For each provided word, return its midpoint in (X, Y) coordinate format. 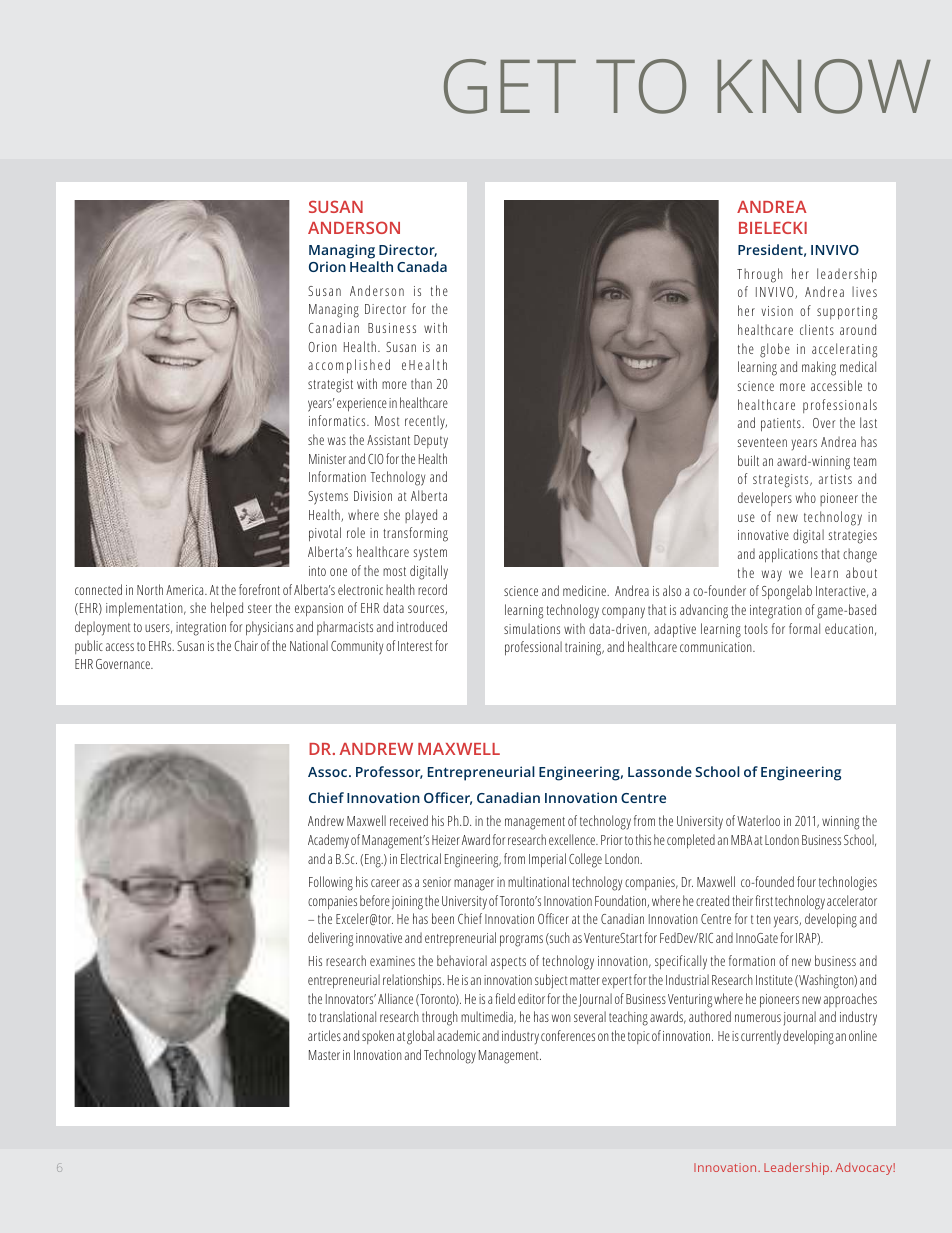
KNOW (824, 86)
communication (717, 647)
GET (510, 86)
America (186, 590)
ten (764, 919)
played (421, 516)
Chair (246, 645)
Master (324, 1055)
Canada (422, 266)
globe (775, 350)
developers (765, 499)
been (443, 918)
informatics (338, 420)
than (421, 383)
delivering (330, 939)
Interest (415, 646)
